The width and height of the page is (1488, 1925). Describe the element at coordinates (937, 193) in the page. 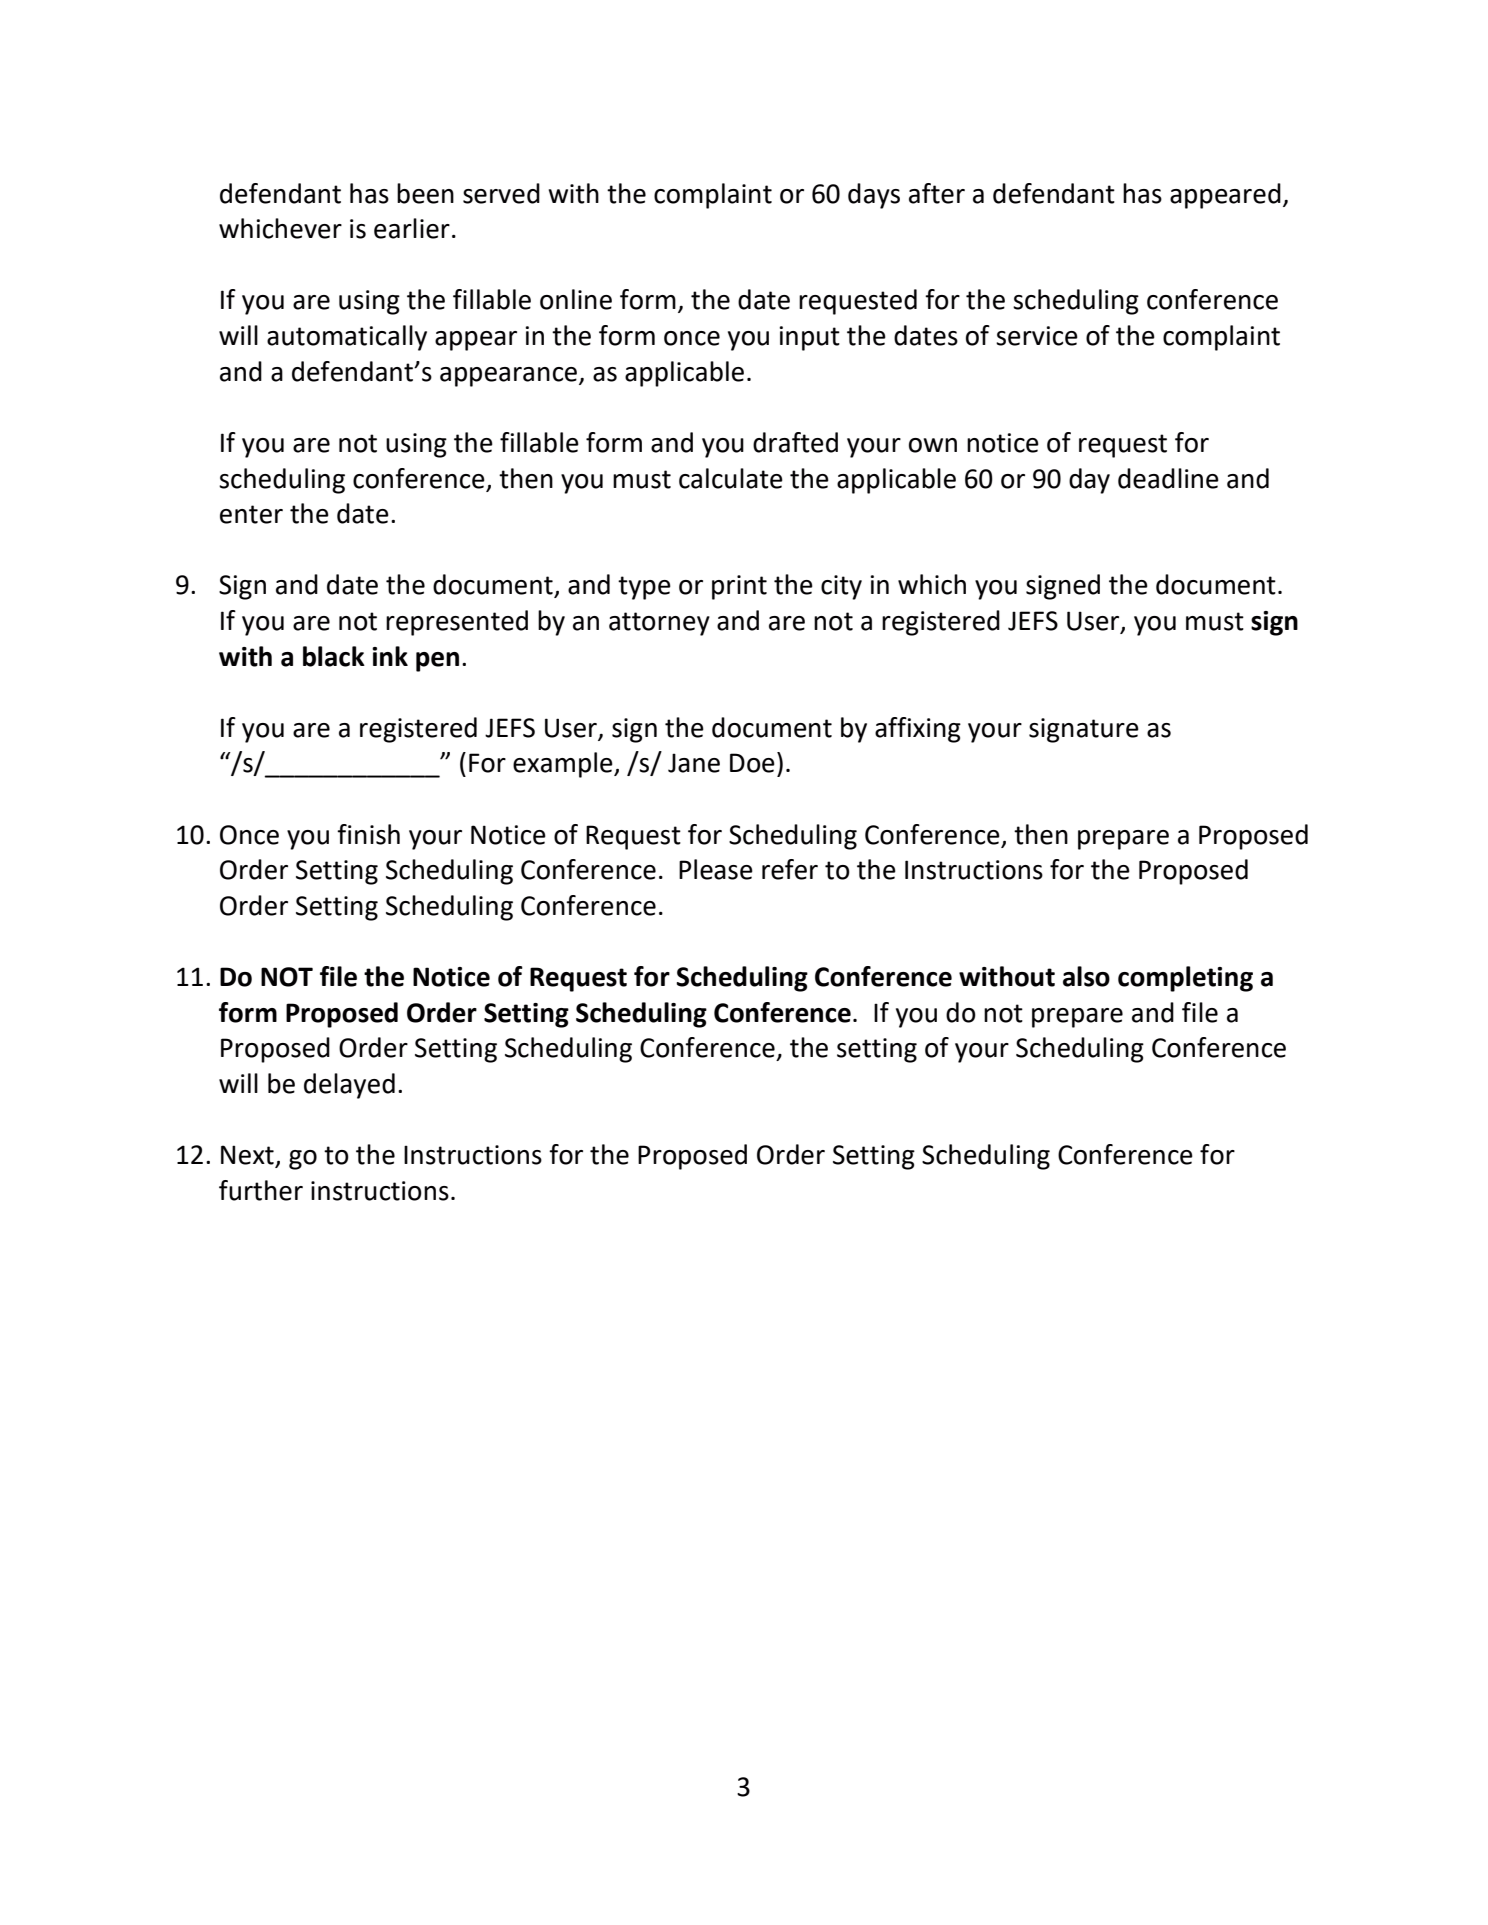

I see `after` at that location.
